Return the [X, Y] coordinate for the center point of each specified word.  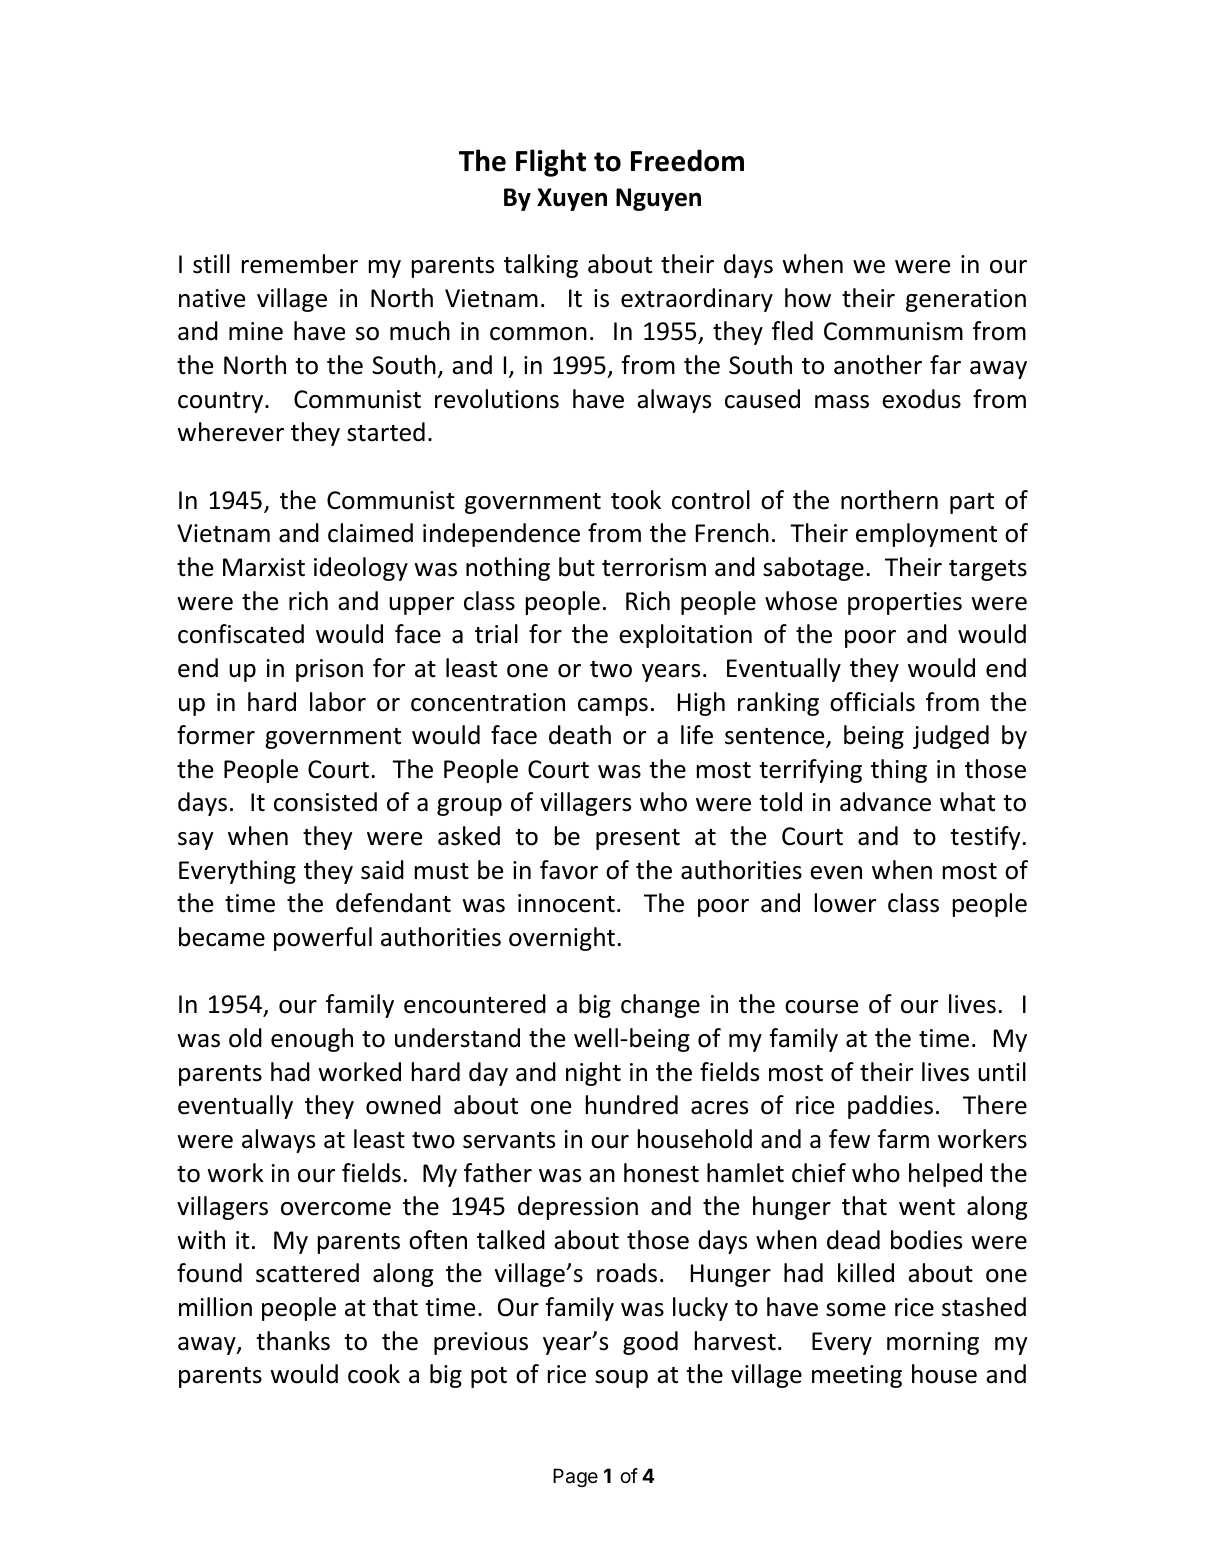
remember [300, 264]
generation [966, 300]
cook [374, 1374]
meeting [857, 1376]
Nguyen [658, 199]
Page [575, 1478]
